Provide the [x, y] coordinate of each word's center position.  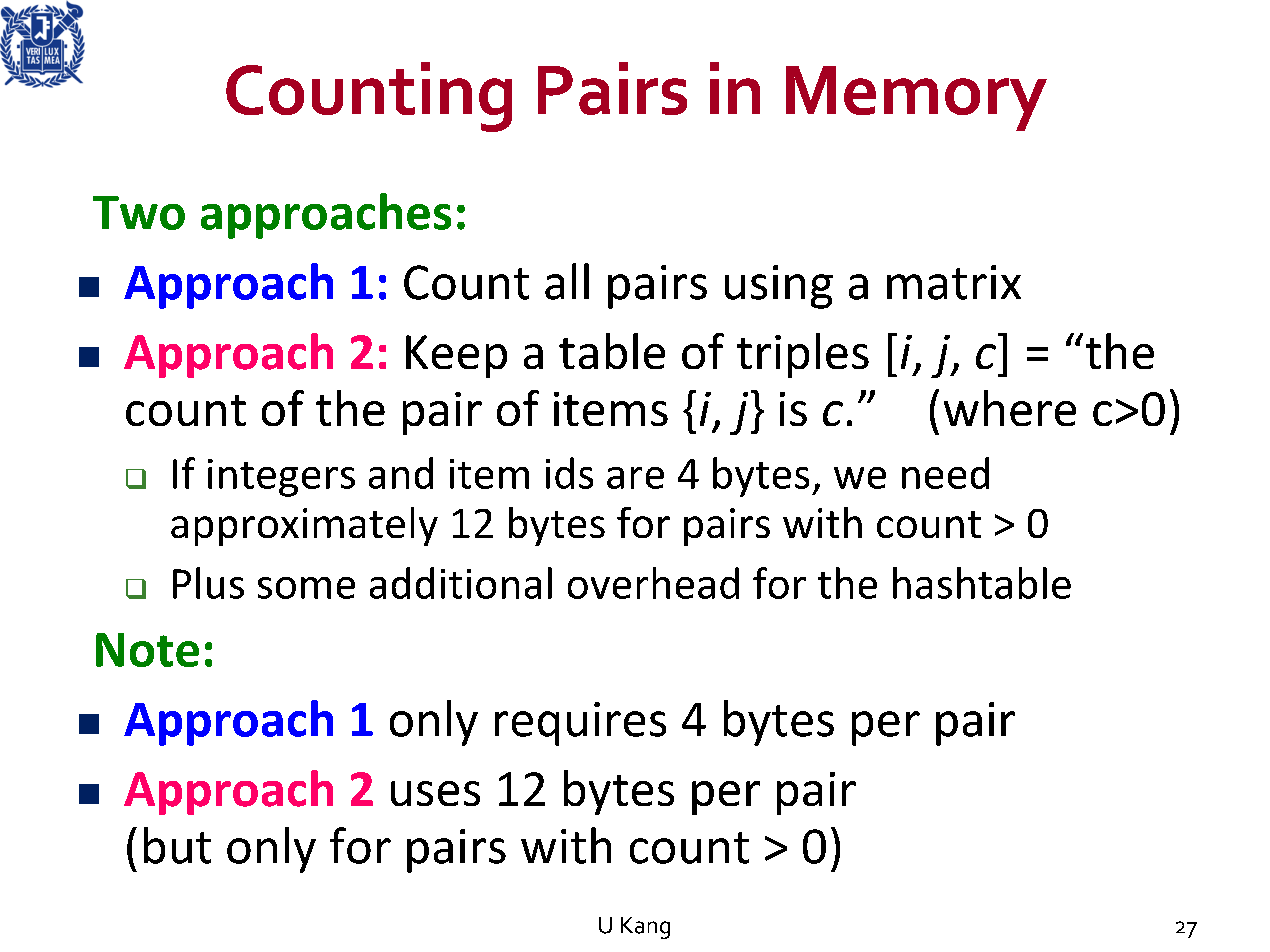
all [567, 281]
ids [569, 473]
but [177, 845]
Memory [916, 98]
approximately [304, 526]
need [945, 473]
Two [139, 213]
